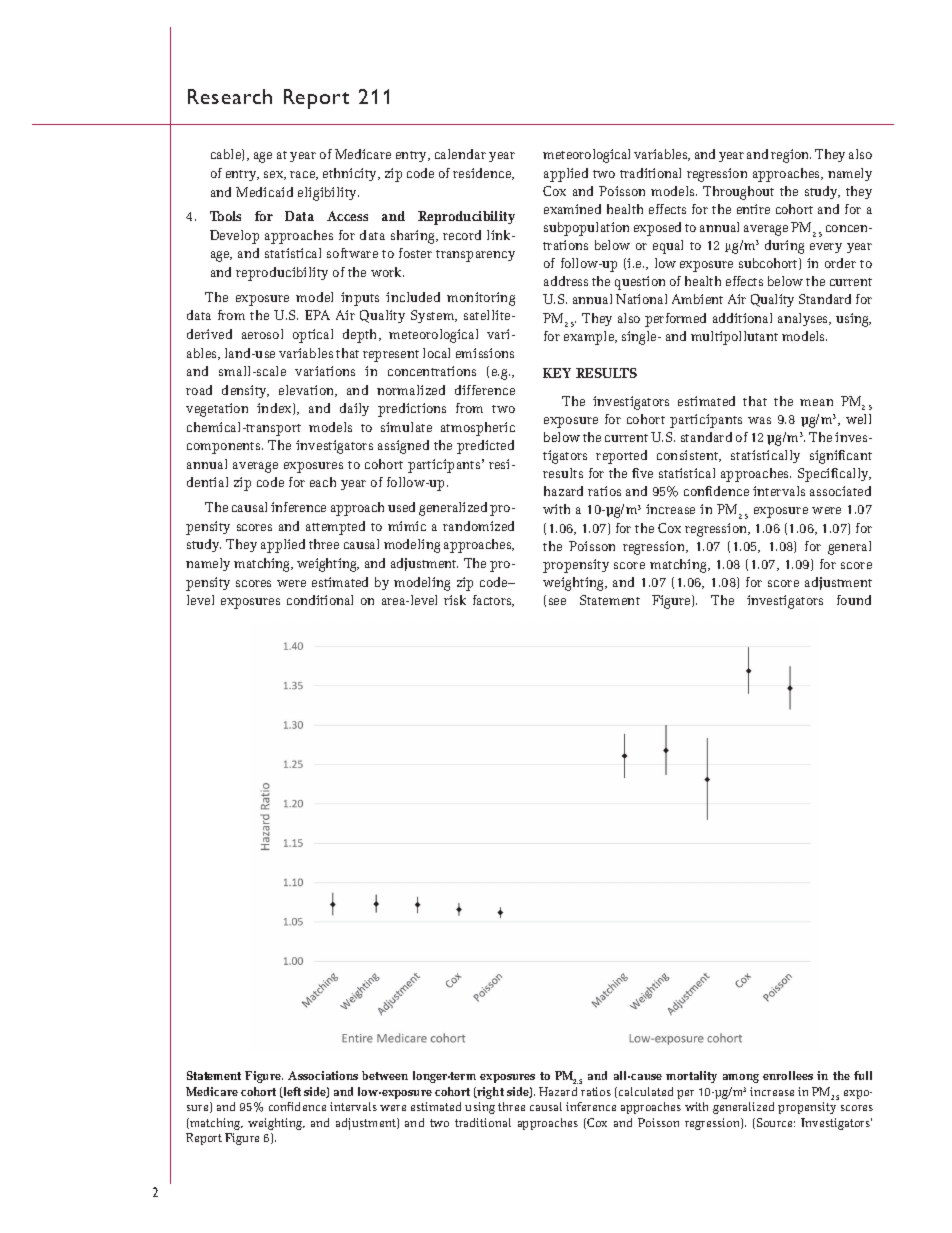 The height and width of the screenshot is (1233, 952). Describe the element at coordinates (572, 209) in the screenshot. I see `examined` at that location.
